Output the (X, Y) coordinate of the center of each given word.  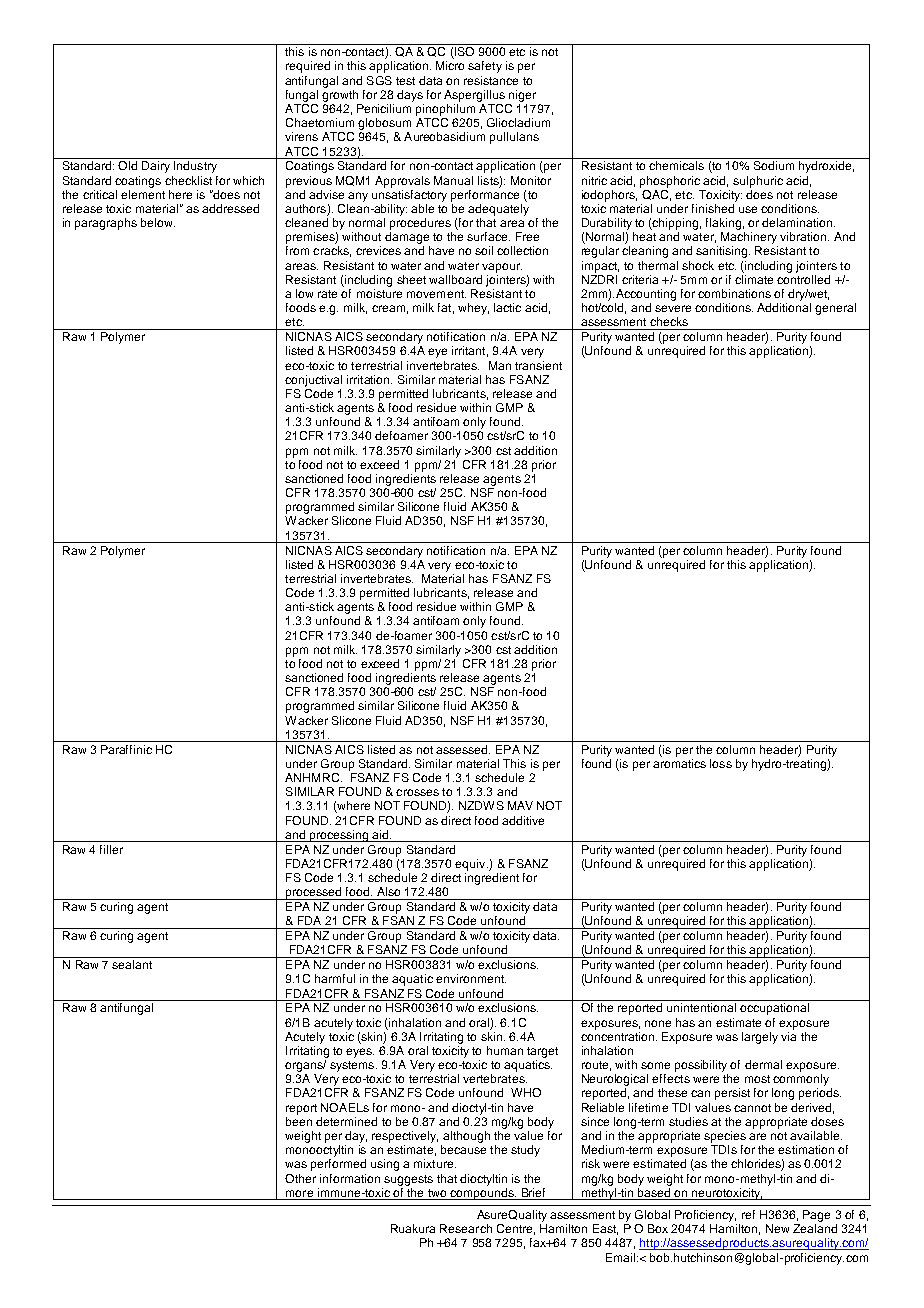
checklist (188, 180)
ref (748, 1214)
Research (466, 1228)
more (299, 1193)
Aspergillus (474, 96)
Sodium (774, 165)
